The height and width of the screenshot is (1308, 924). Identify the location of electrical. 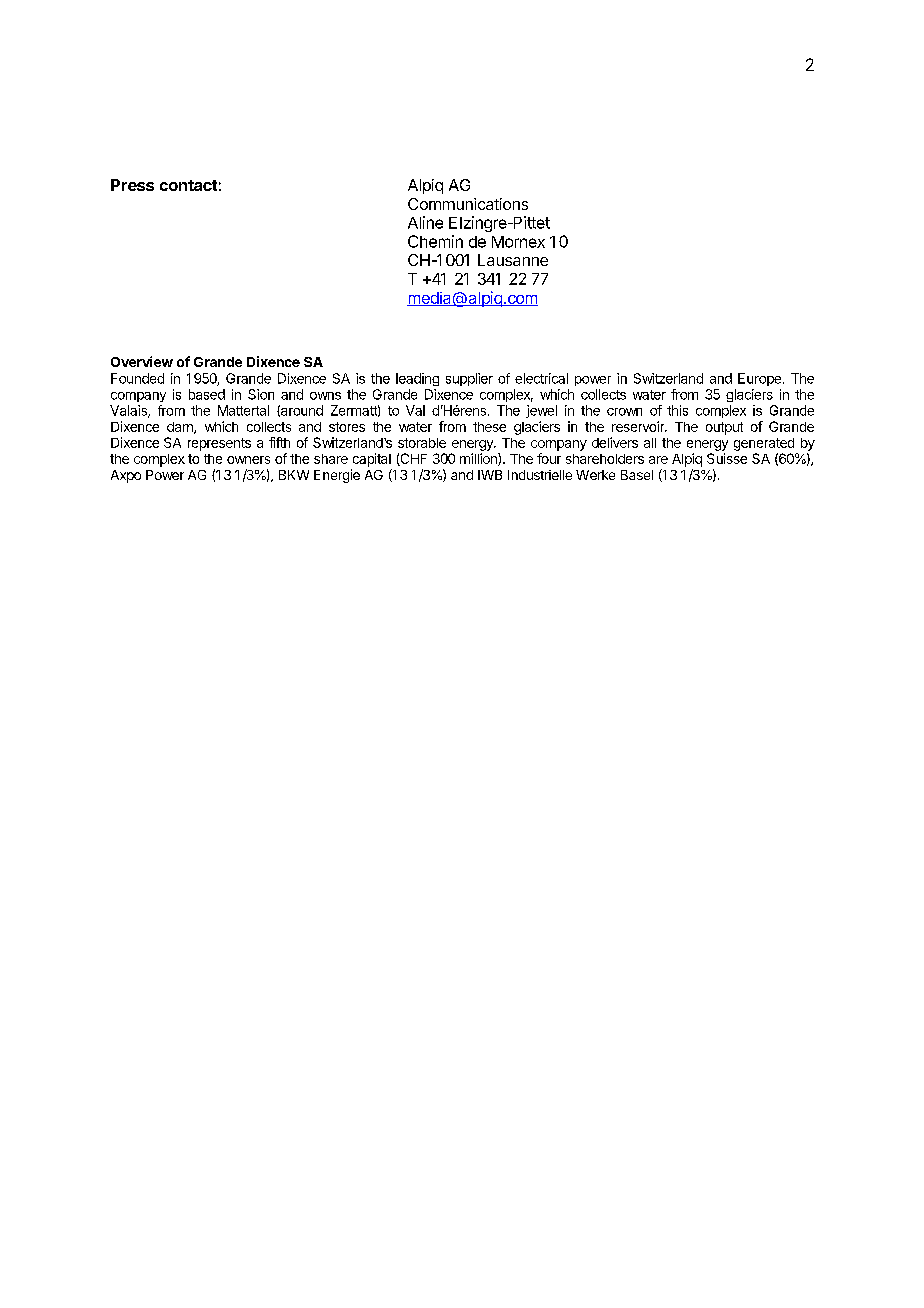
(541, 378).
